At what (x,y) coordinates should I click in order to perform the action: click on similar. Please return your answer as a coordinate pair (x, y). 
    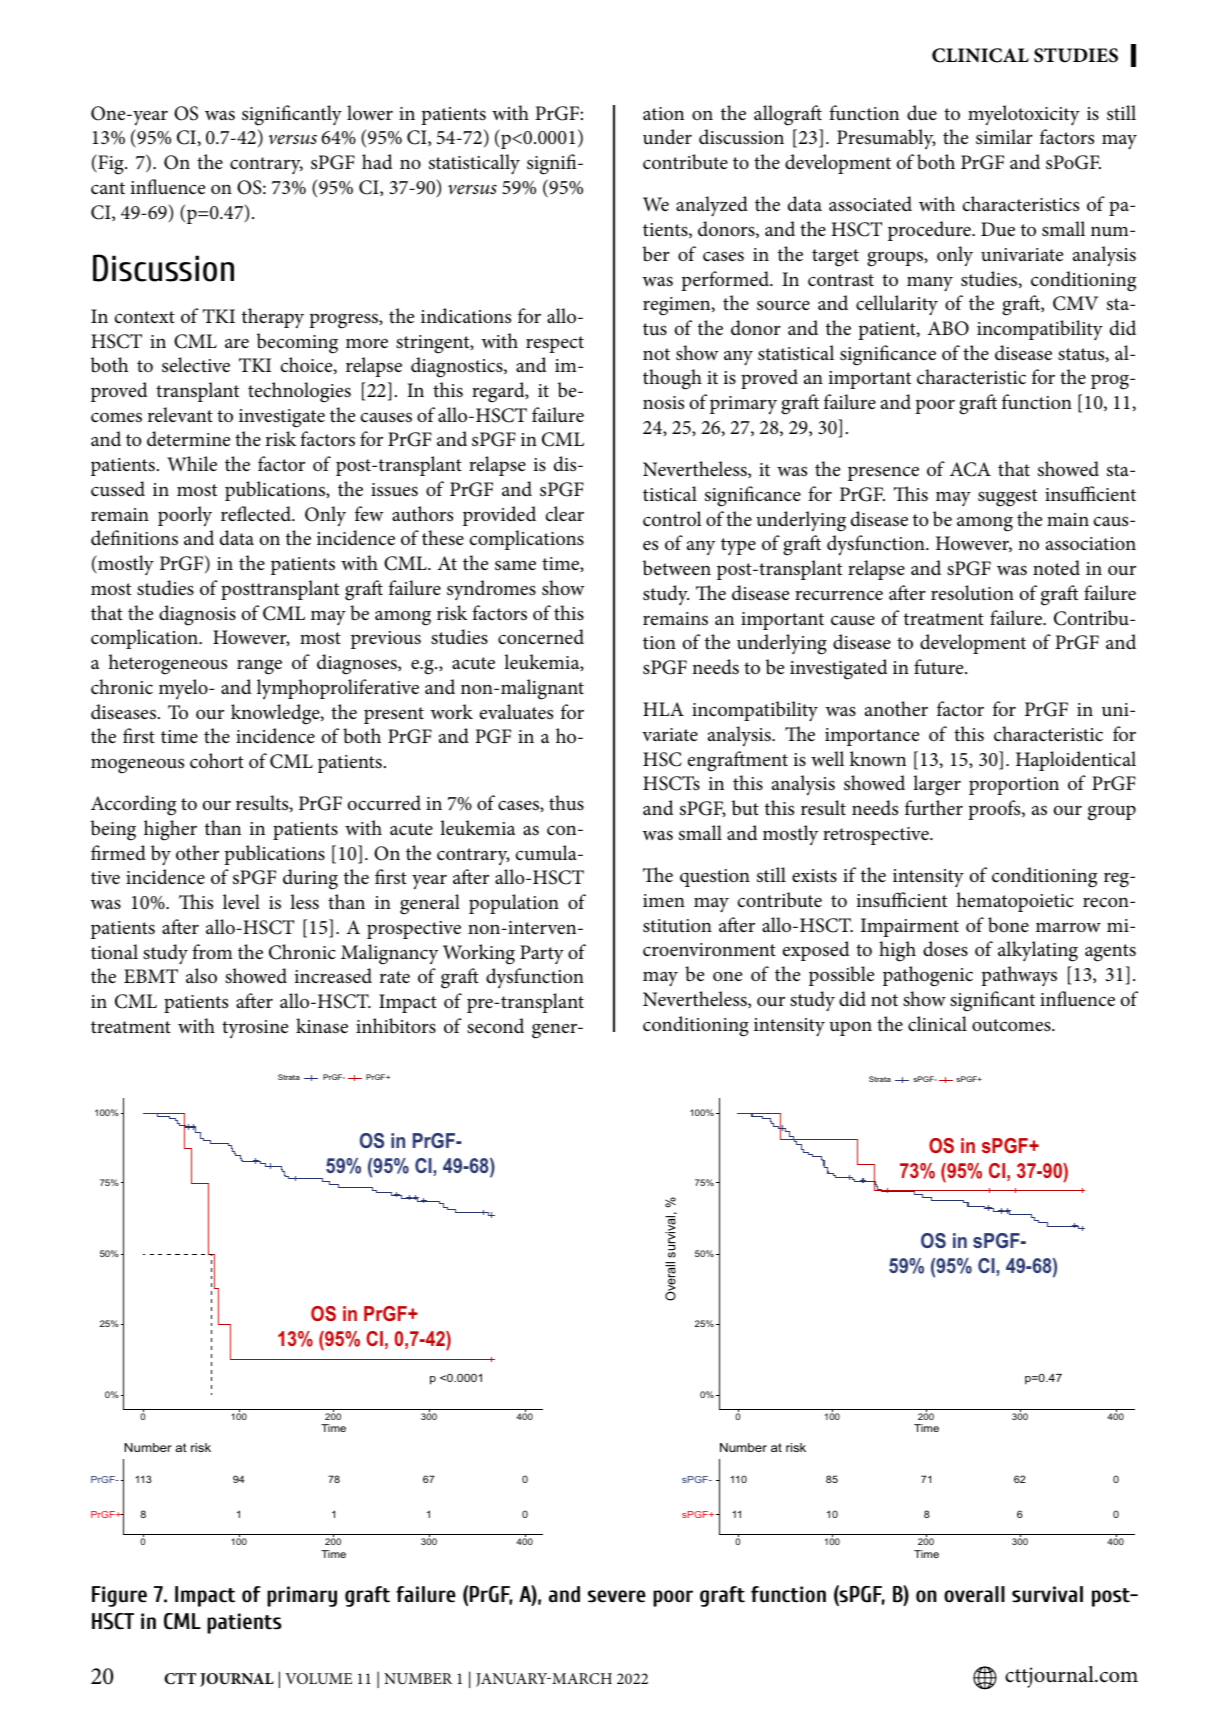
    Looking at the image, I should click on (1004, 137).
